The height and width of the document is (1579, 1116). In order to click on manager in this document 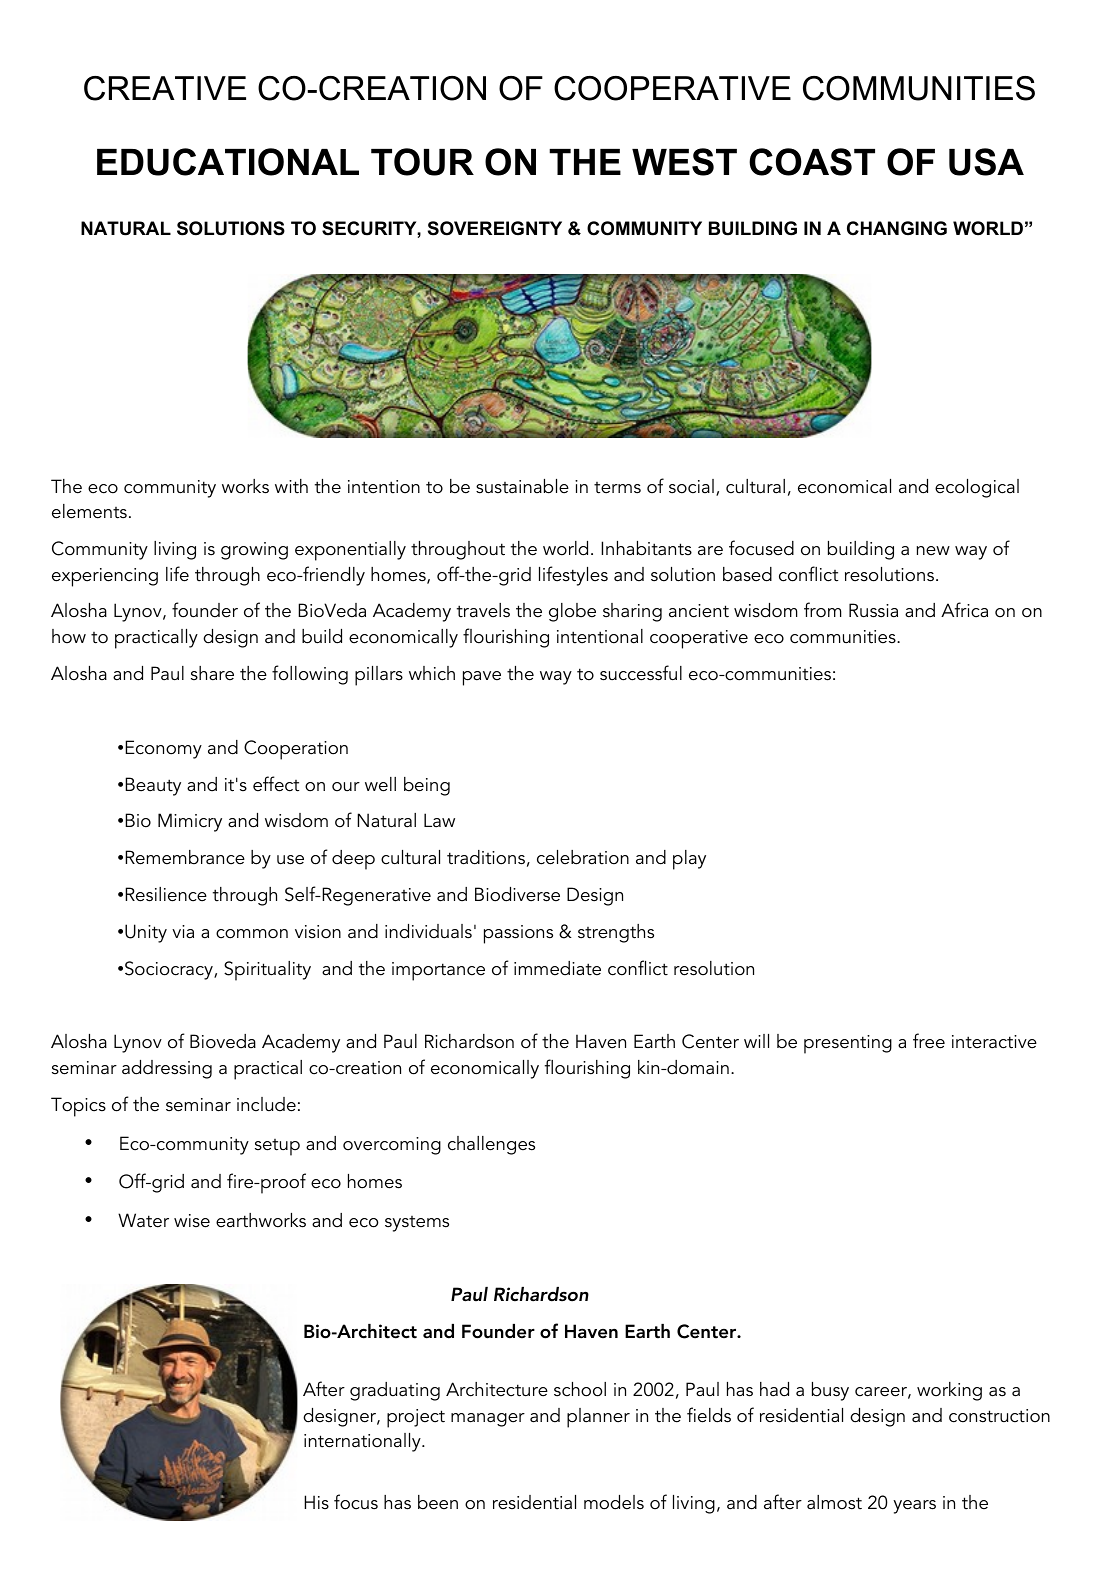, I will do `click(488, 1420)`.
